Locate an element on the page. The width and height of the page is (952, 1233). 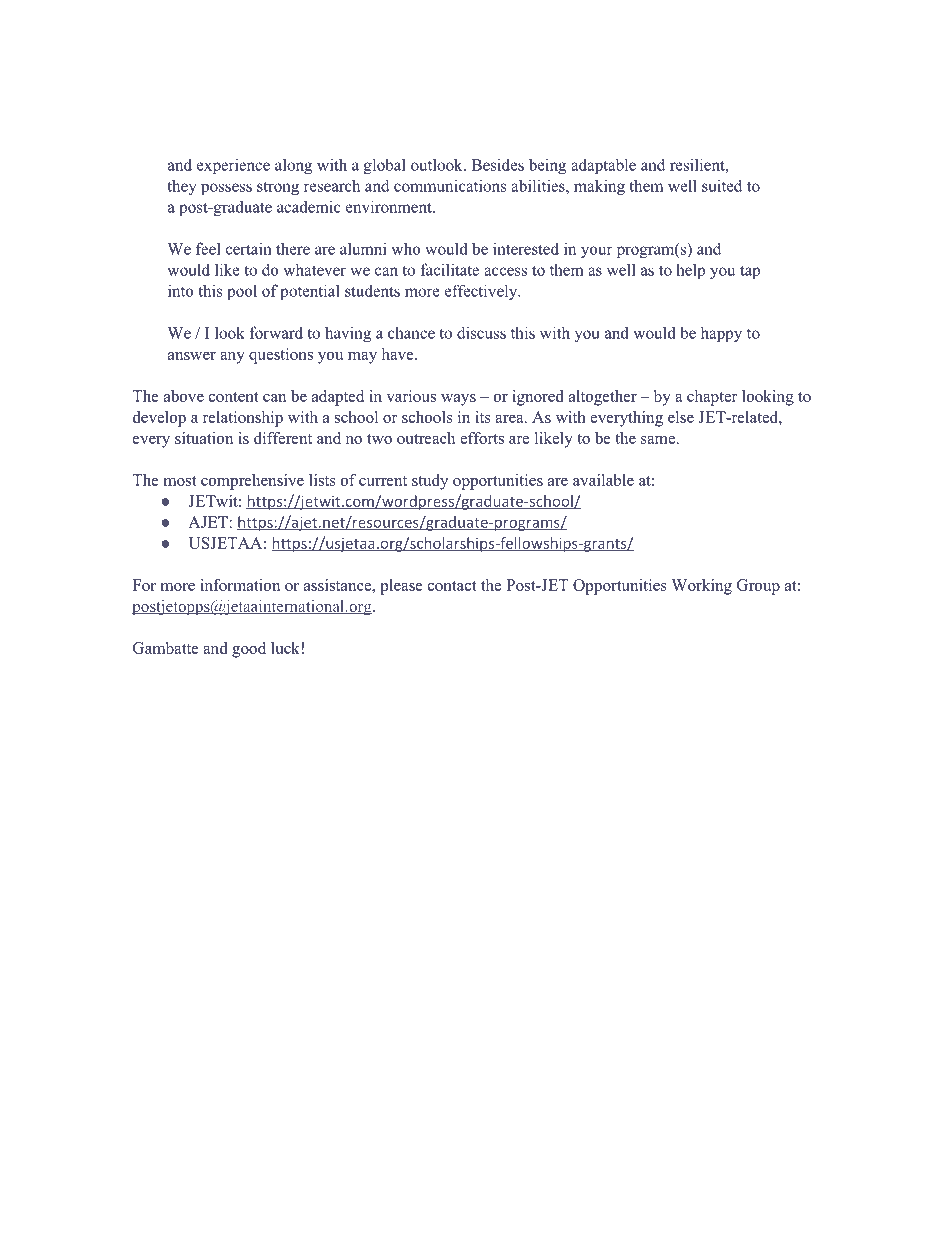
good is located at coordinates (249, 650).
